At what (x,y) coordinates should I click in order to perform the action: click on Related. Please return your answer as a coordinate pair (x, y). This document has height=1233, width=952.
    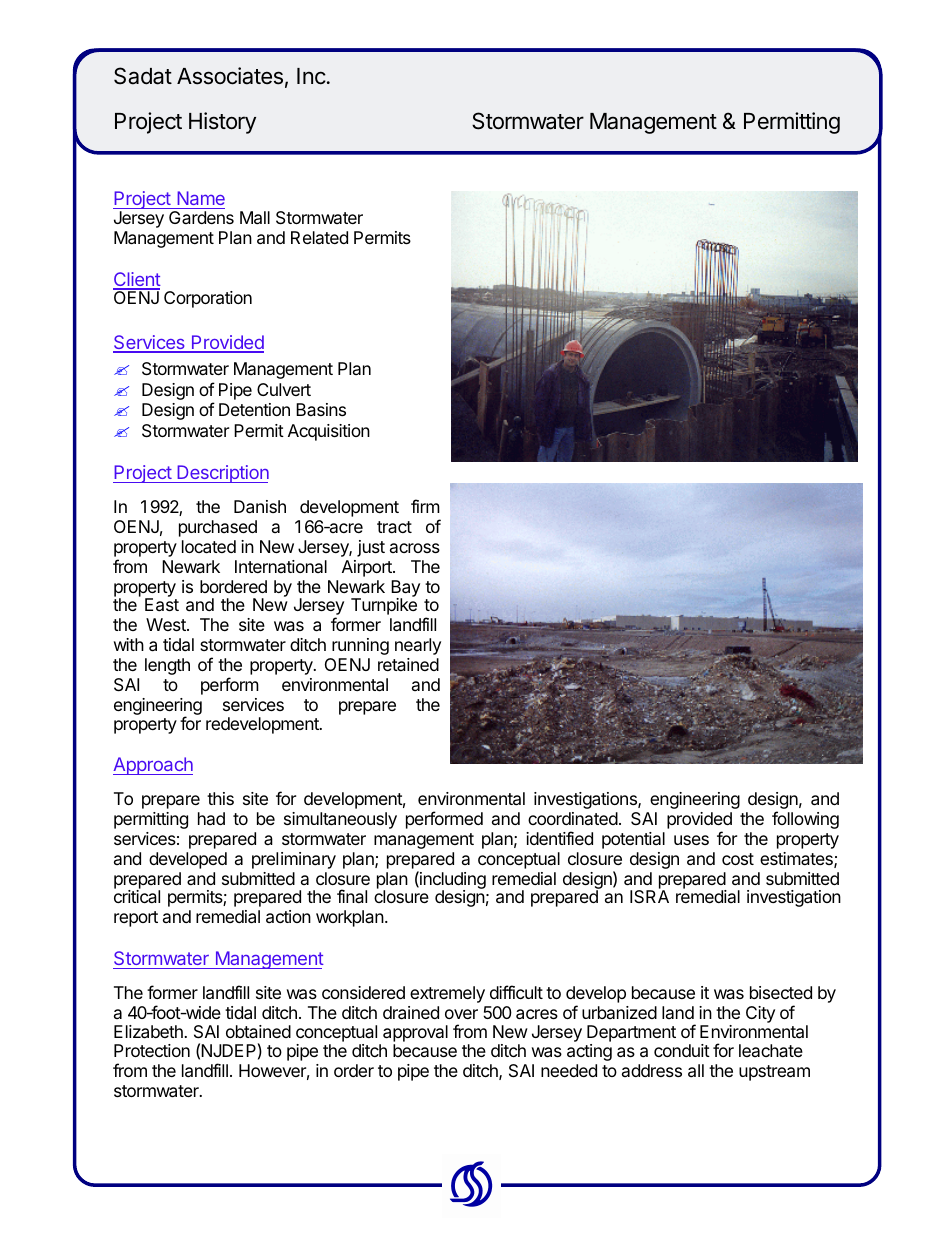
    Looking at the image, I should click on (319, 237).
